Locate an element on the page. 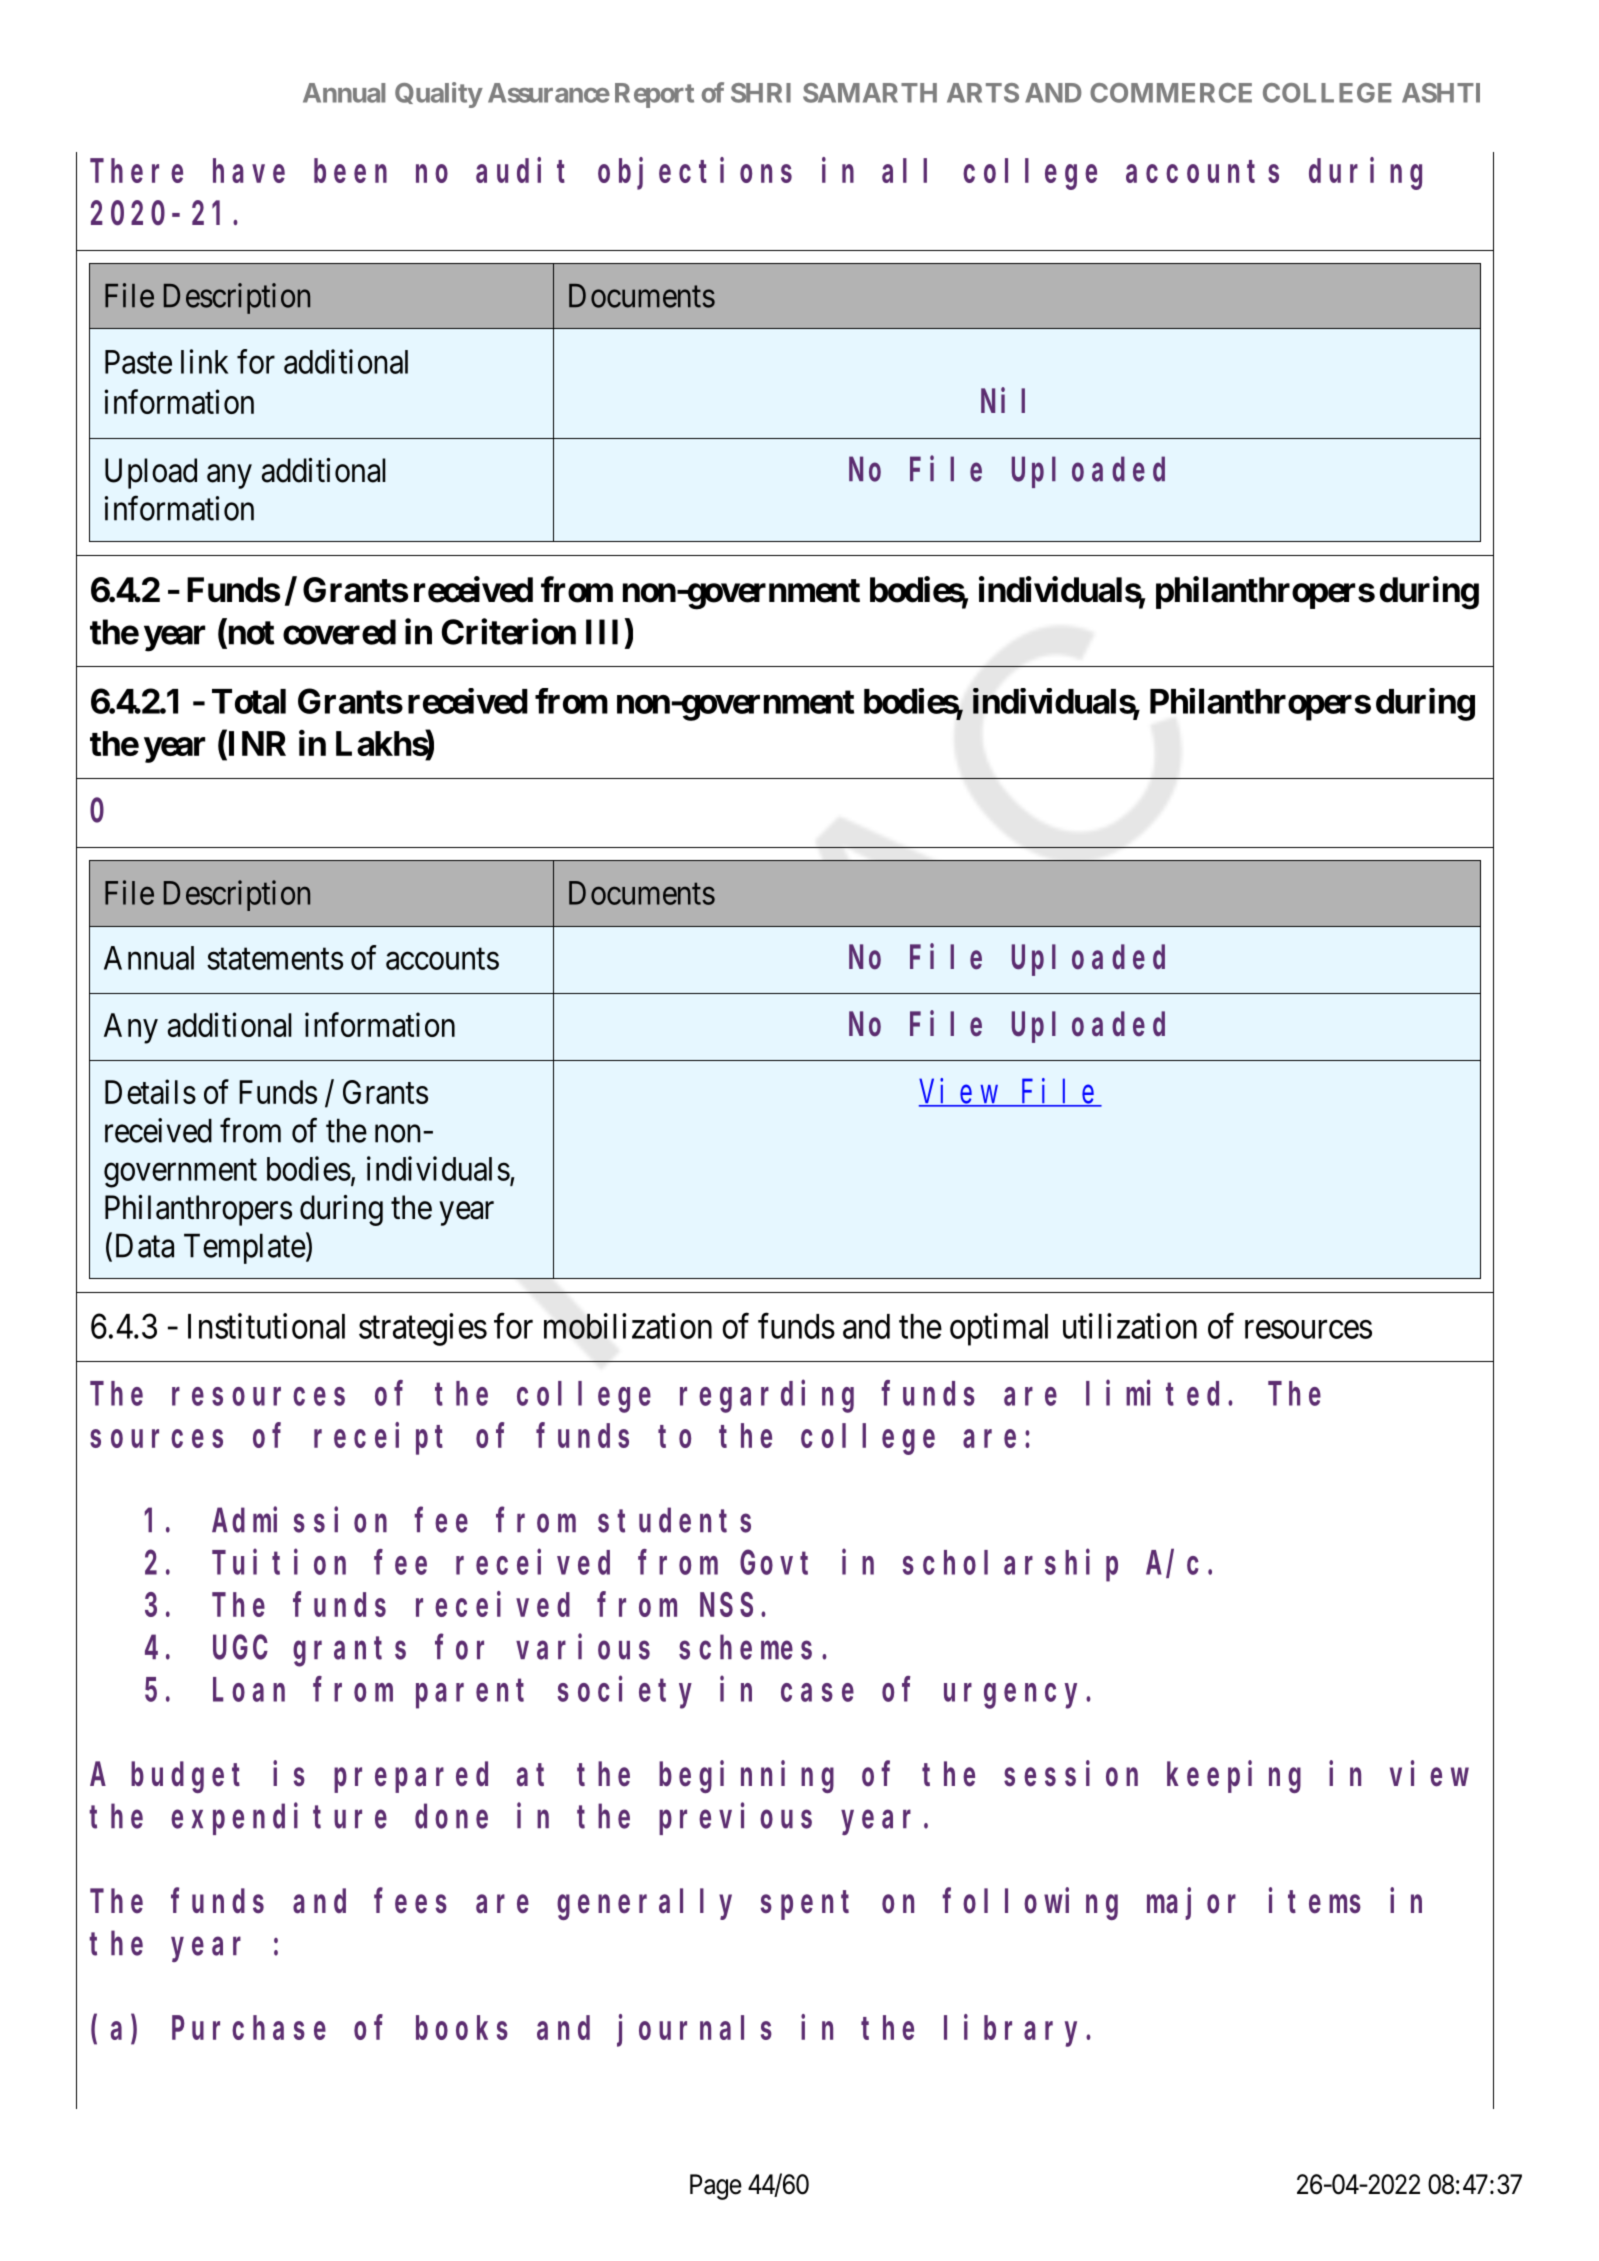  Template is located at coordinates (245, 1248).
